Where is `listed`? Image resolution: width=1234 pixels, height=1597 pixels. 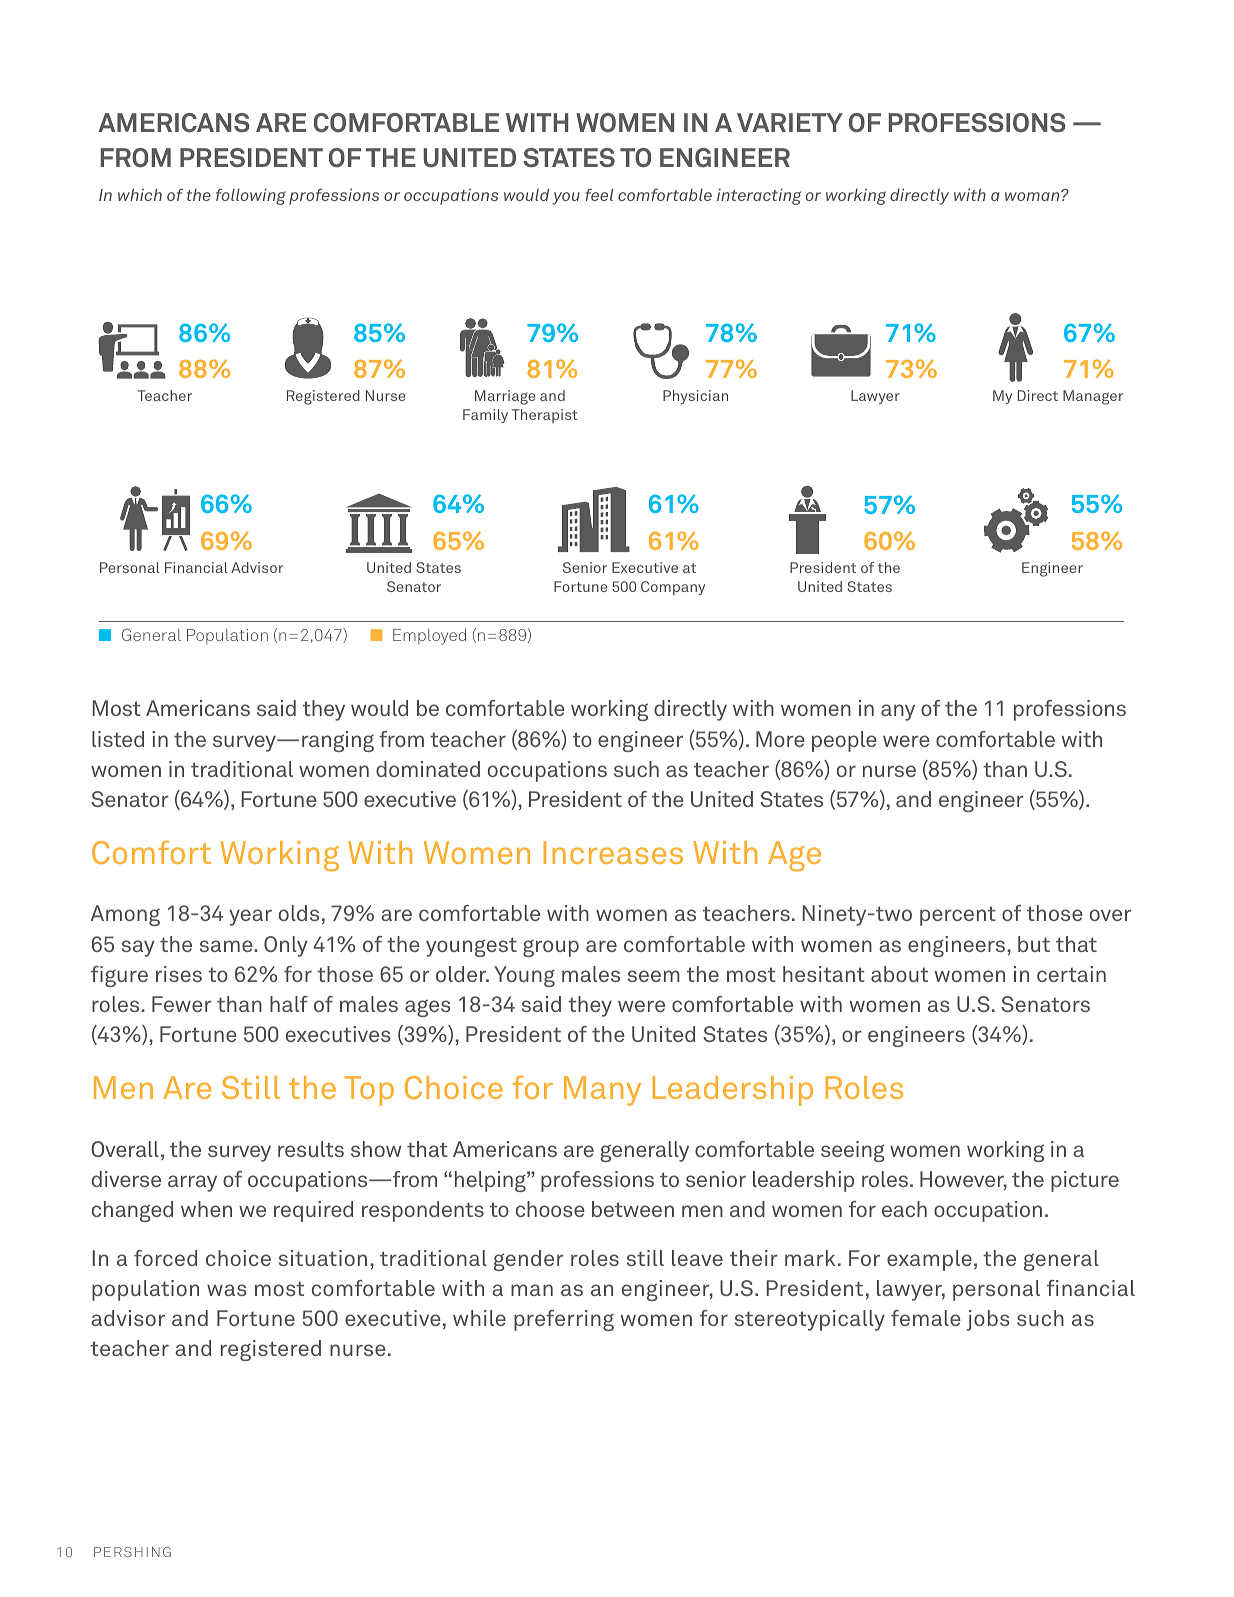 listed is located at coordinates (118, 739).
